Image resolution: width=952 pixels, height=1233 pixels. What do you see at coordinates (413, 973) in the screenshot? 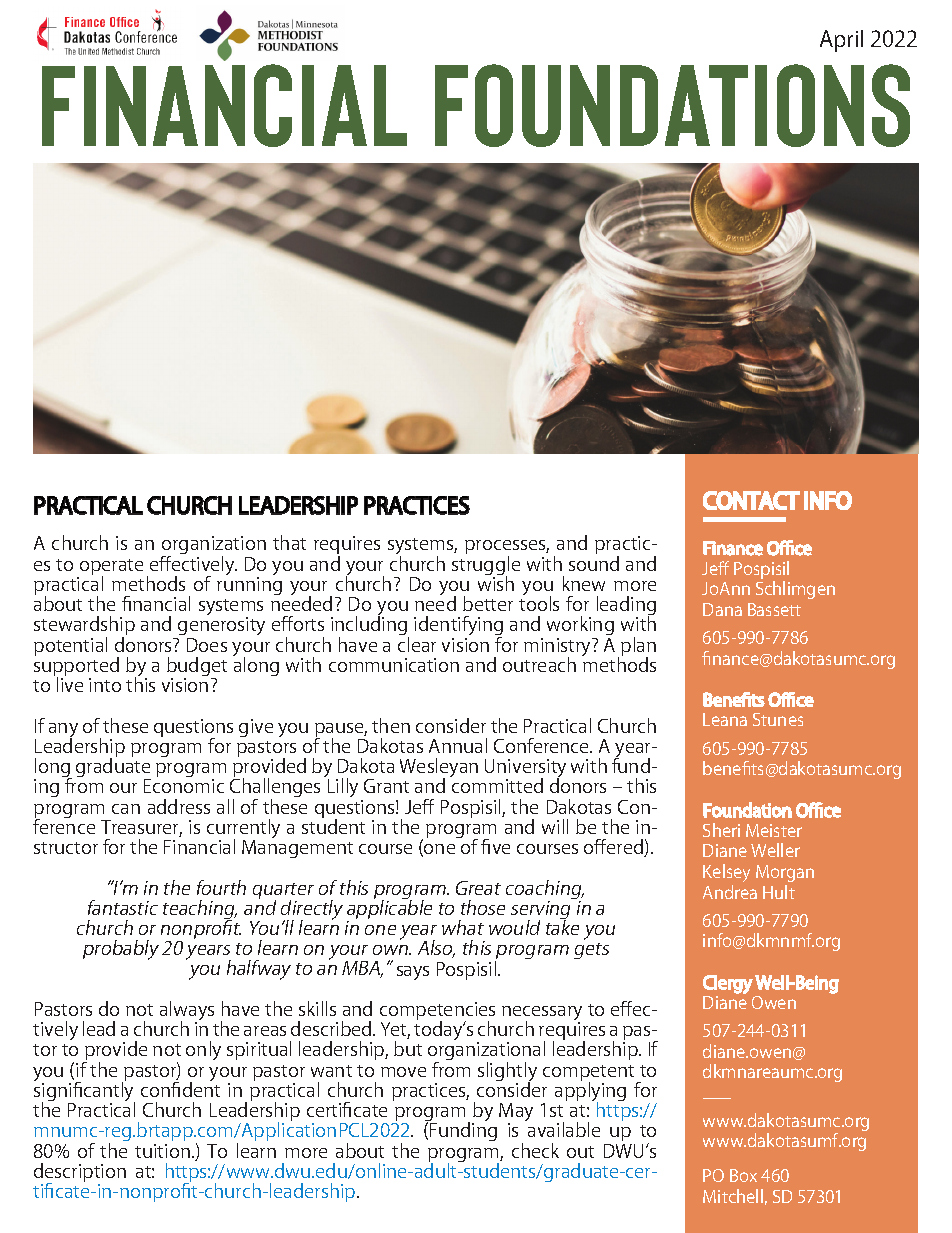
I see `says` at bounding box center [413, 973].
